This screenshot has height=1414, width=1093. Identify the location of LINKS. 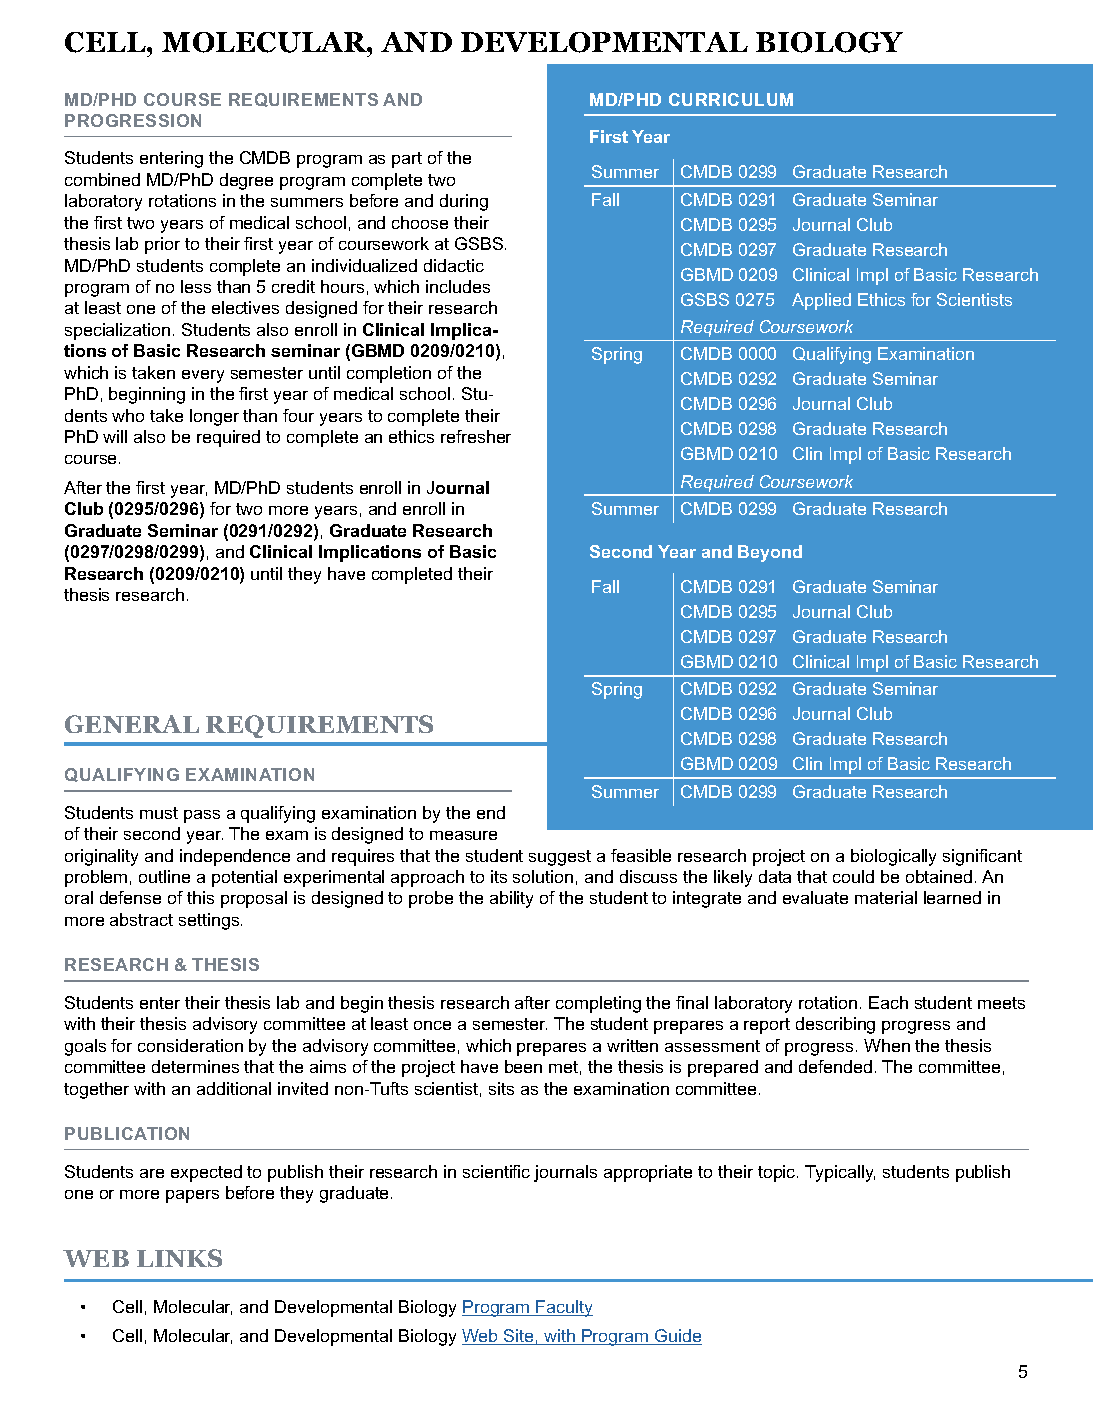
(179, 1258).
